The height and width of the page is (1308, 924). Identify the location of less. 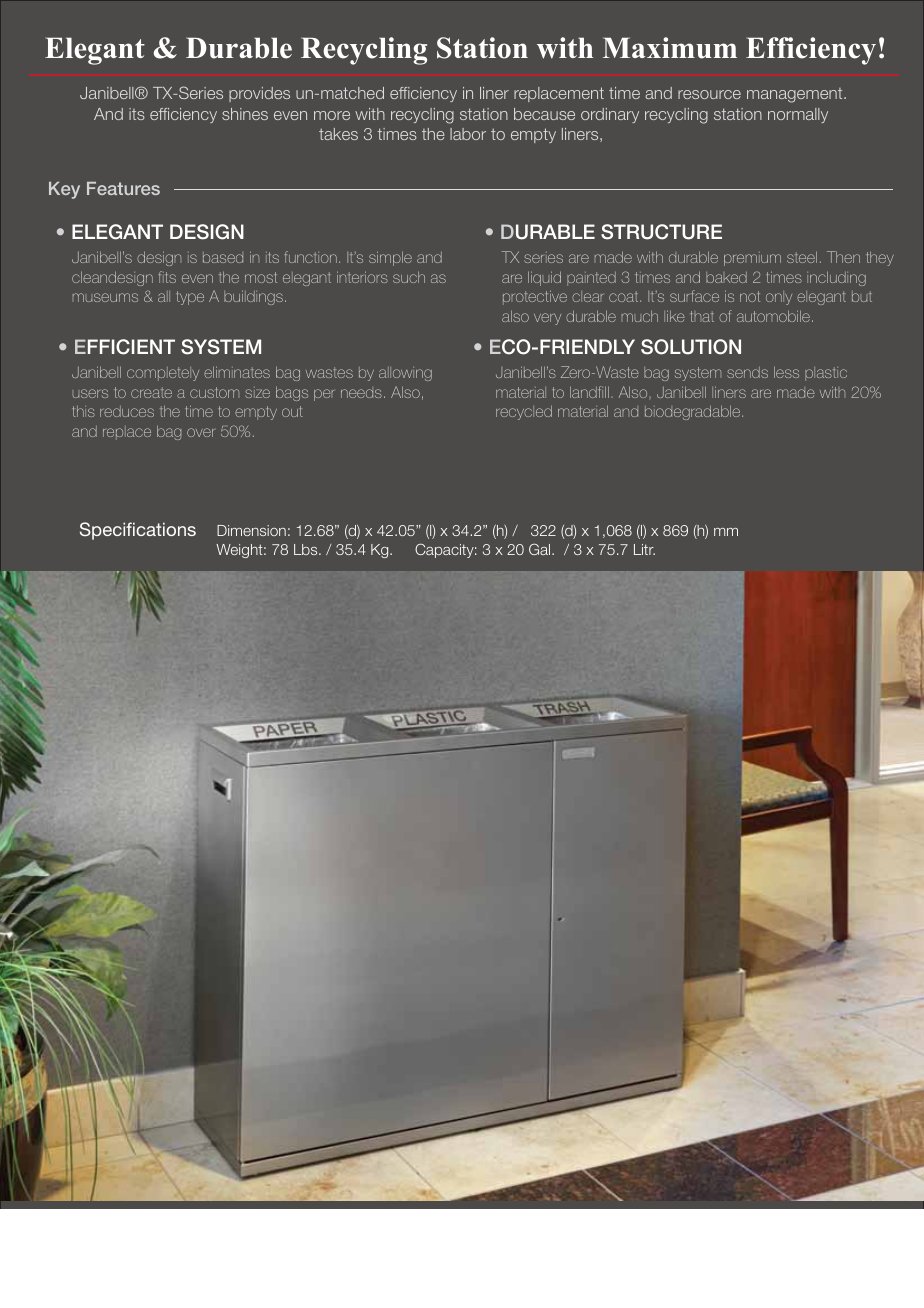
(786, 372).
